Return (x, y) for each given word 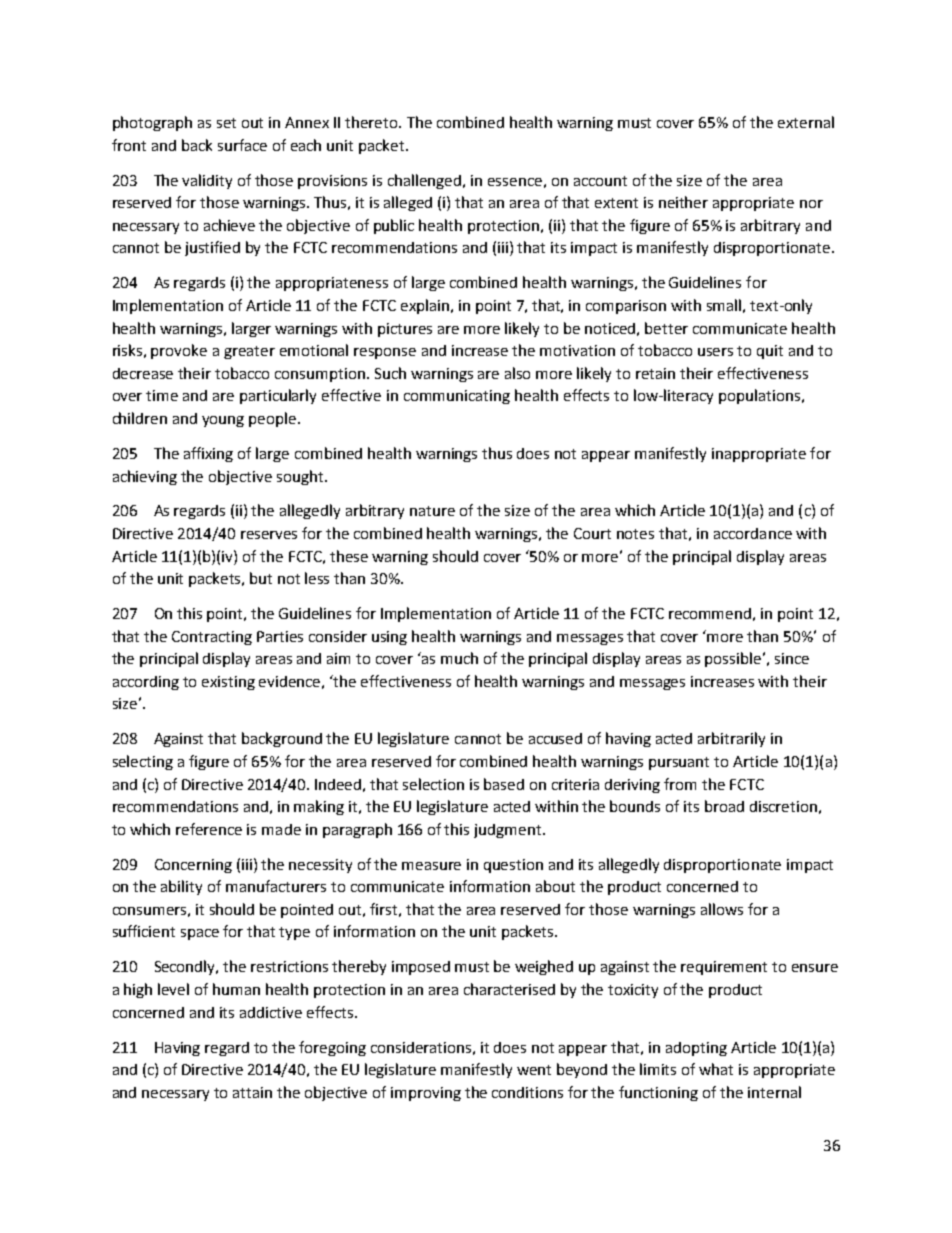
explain (426, 306)
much (459, 658)
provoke (179, 351)
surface (242, 145)
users (715, 352)
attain (252, 1092)
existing (228, 683)
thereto (372, 122)
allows (722, 909)
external (806, 122)
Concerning (193, 866)
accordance (753, 533)
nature (432, 511)
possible (734, 659)
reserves (269, 535)
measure (431, 866)
